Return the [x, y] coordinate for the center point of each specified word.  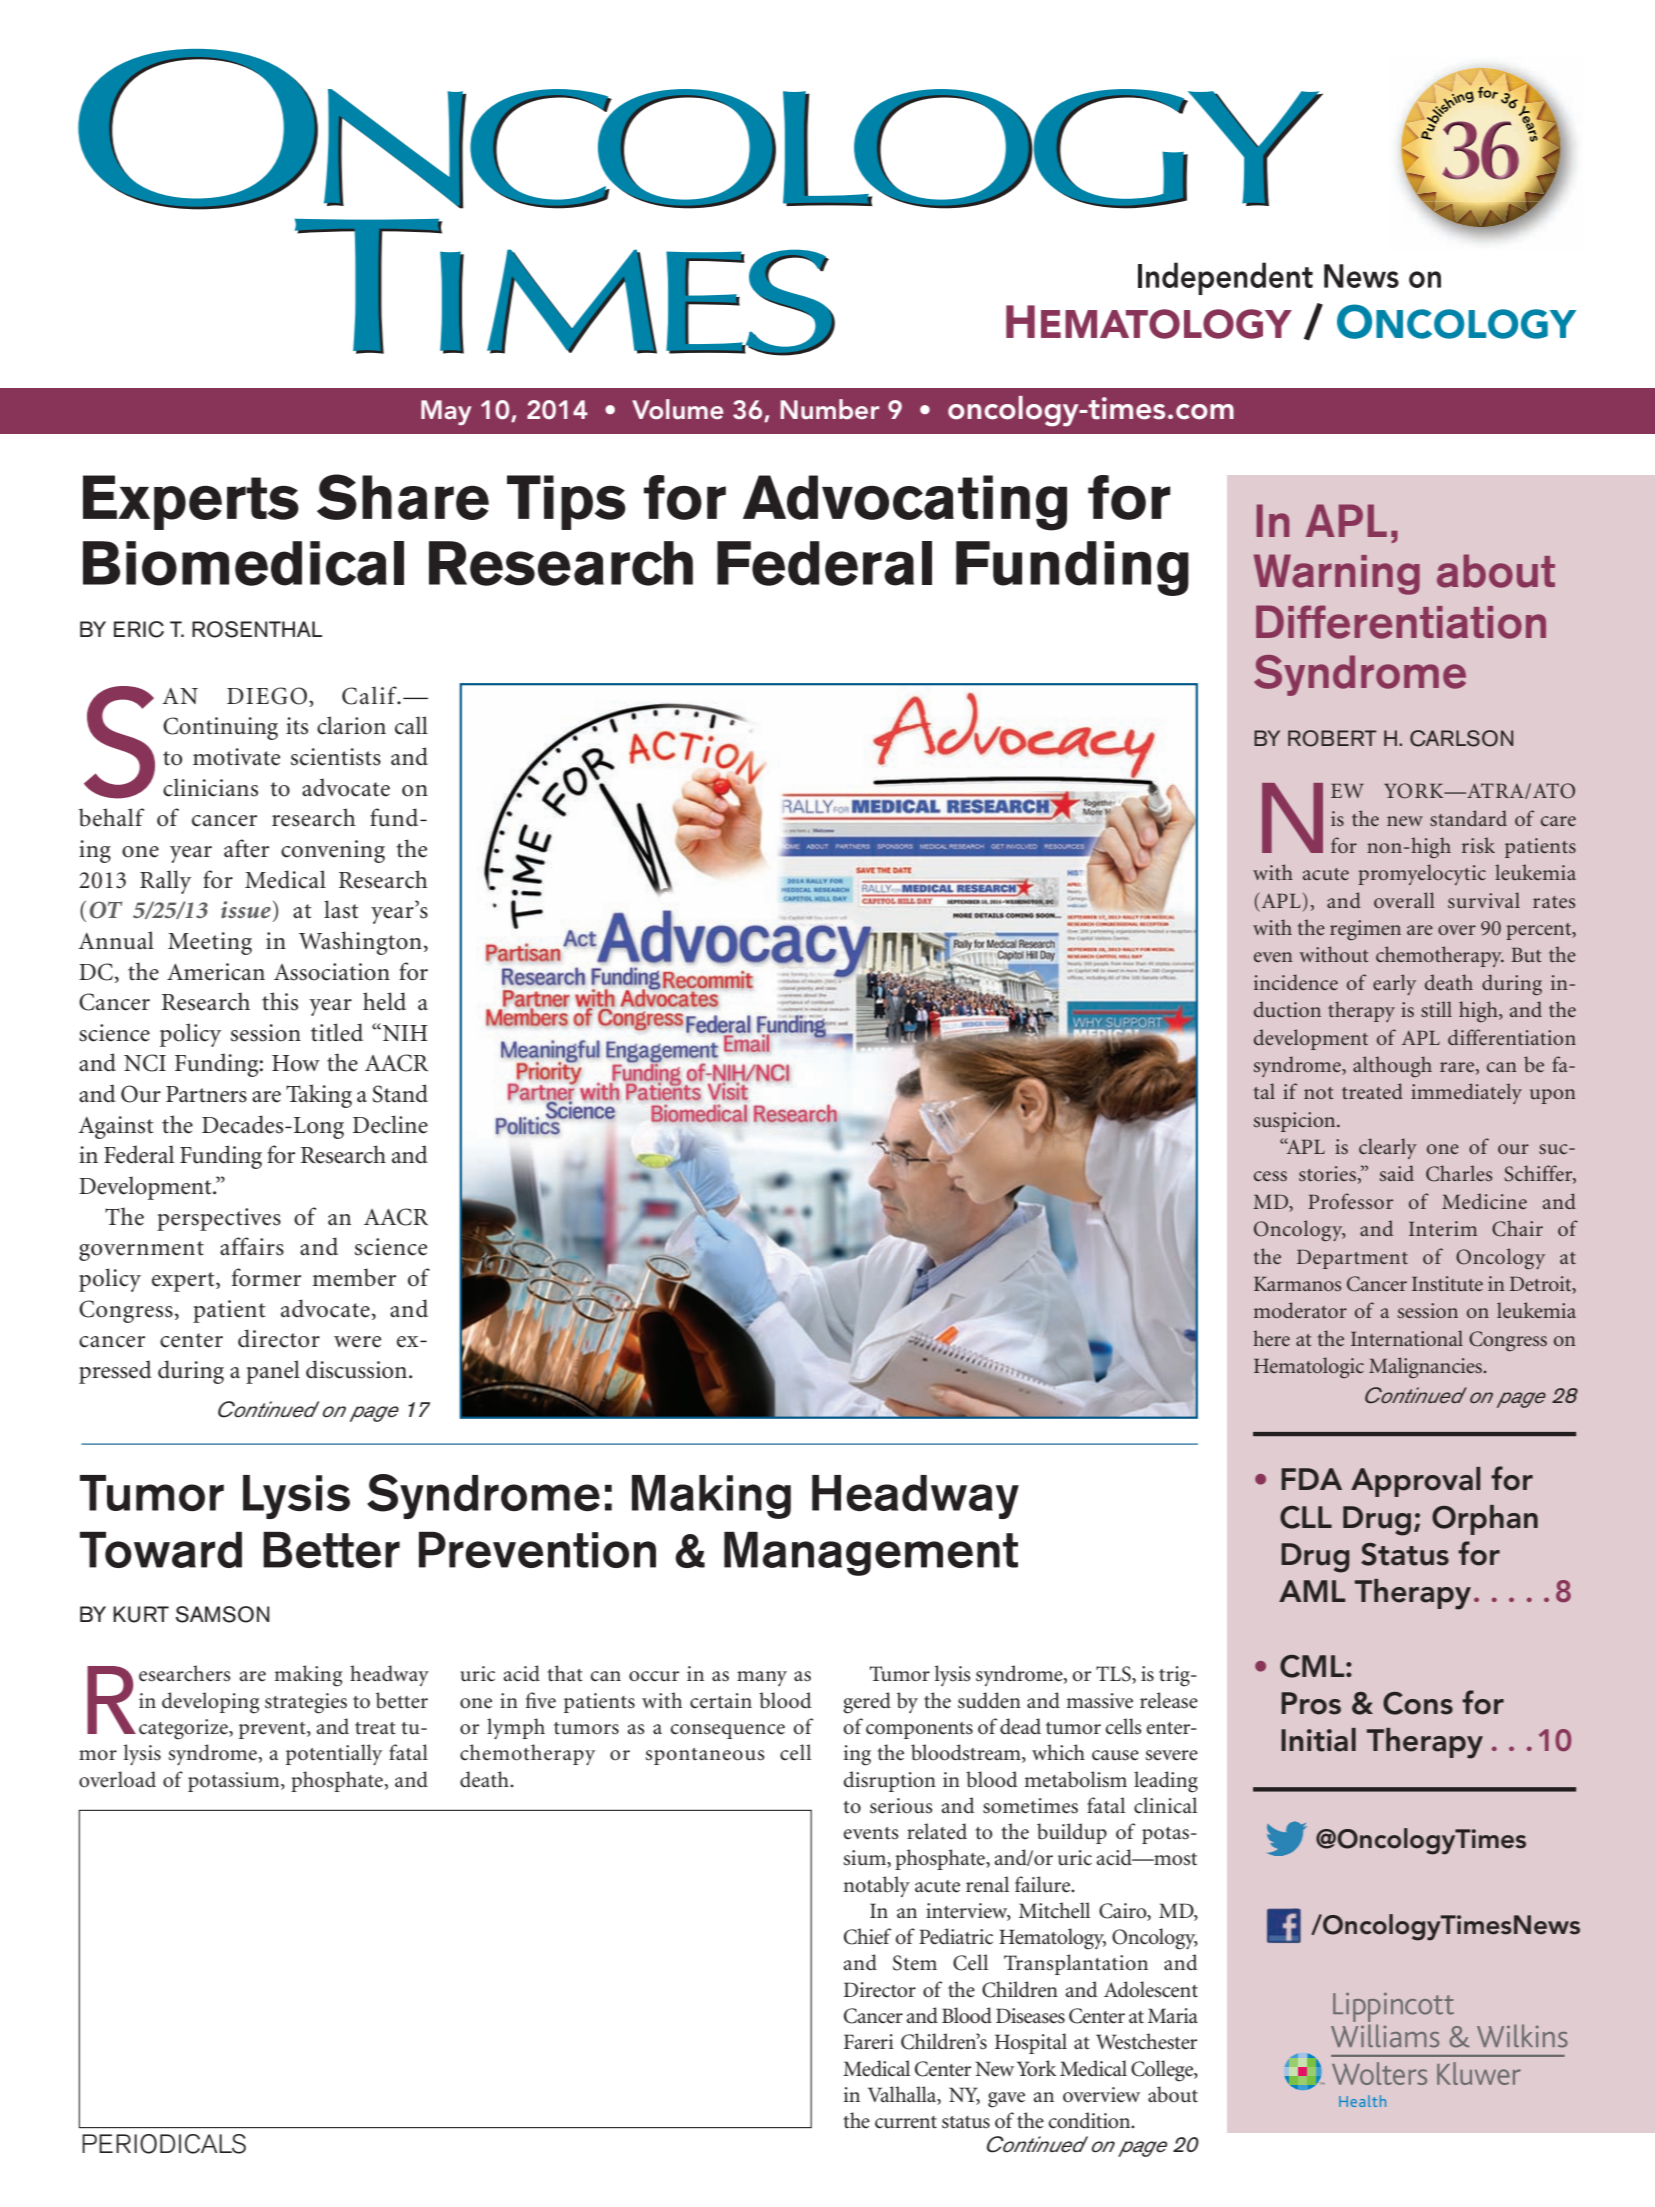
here [1271, 1338]
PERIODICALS [164, 2144]
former [266, 1277]
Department [1352, 1259]
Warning [1337, 574]
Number [829, 409]
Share [403, 497]
